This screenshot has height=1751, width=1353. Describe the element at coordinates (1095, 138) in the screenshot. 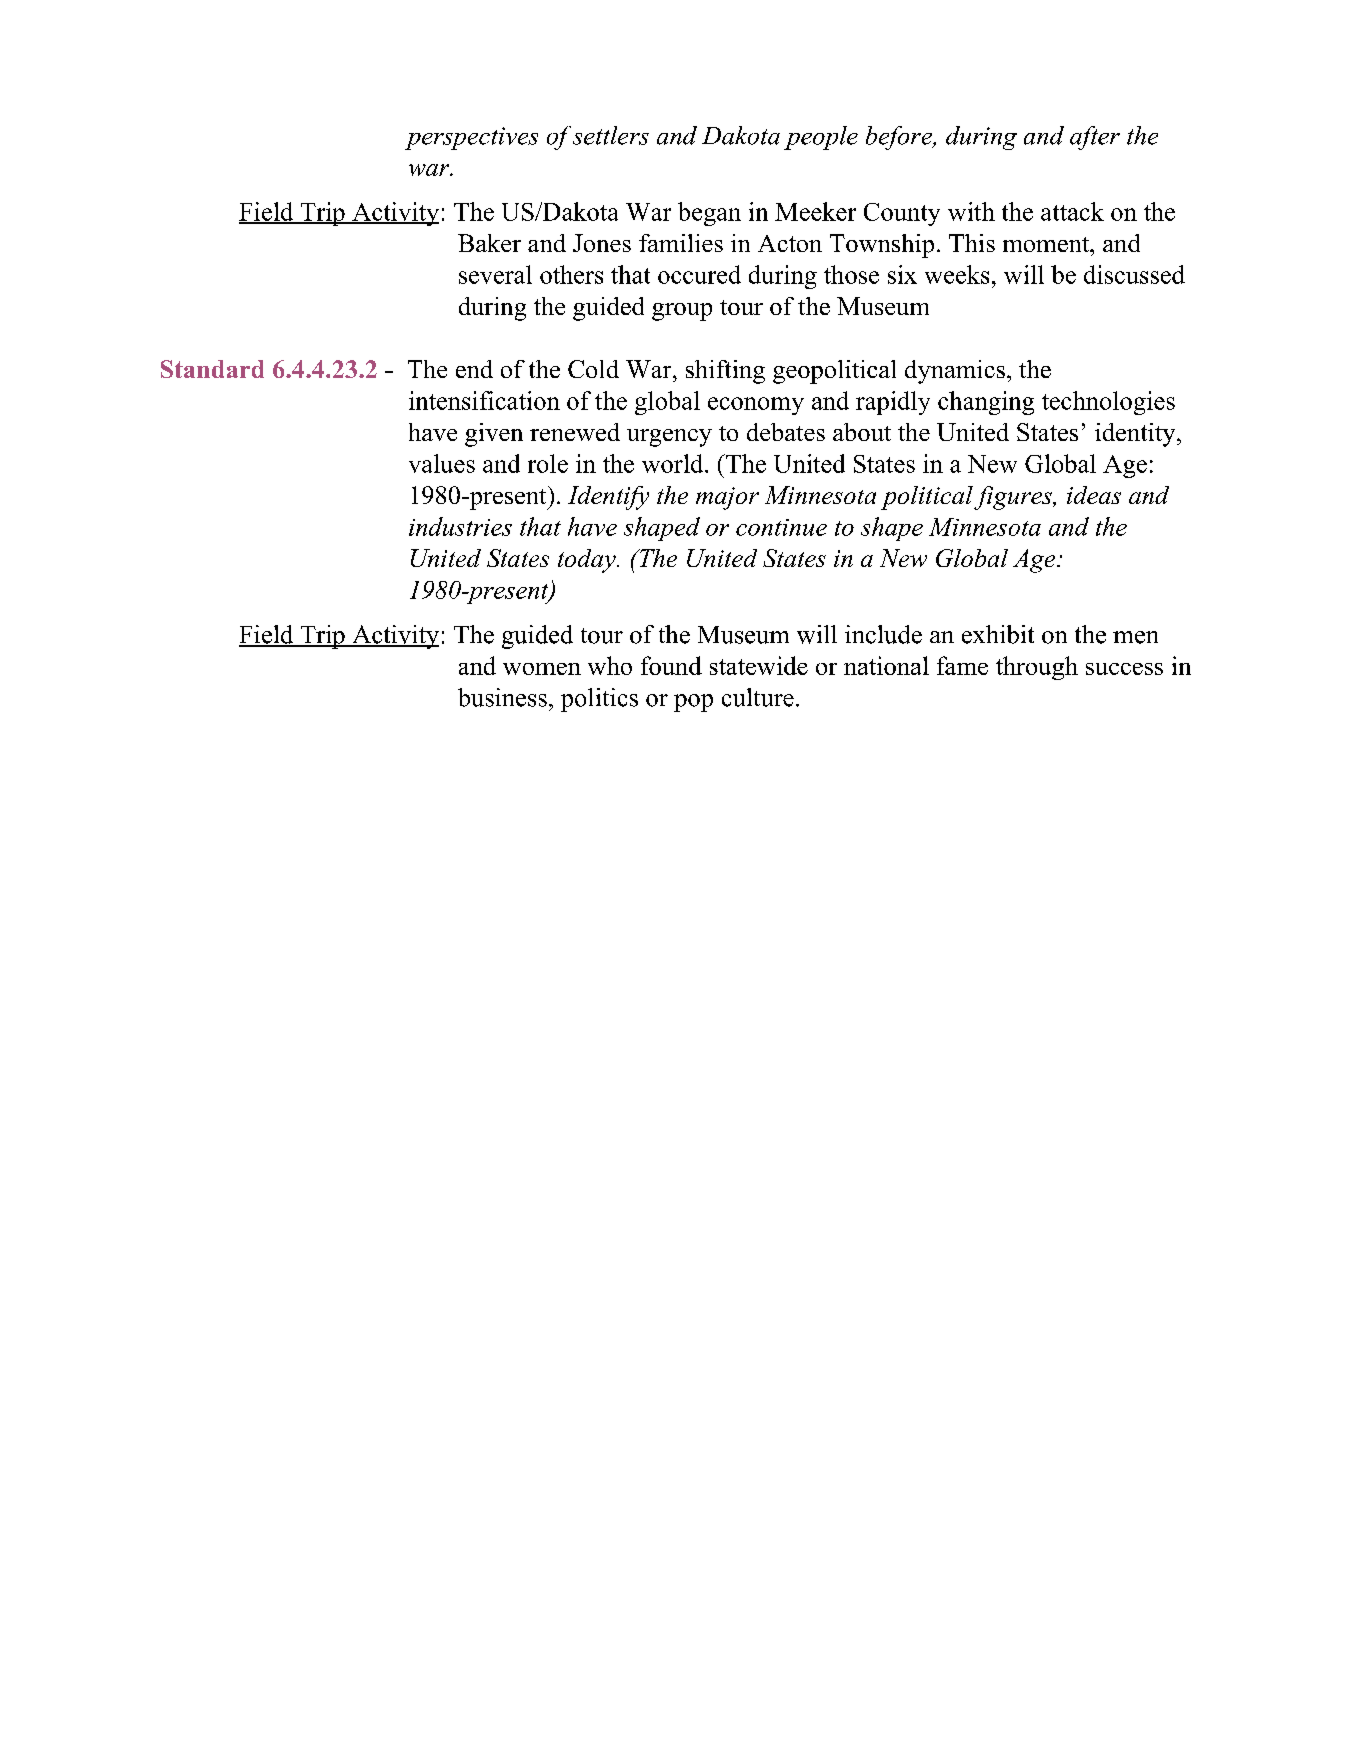

I see `after` at that location.
